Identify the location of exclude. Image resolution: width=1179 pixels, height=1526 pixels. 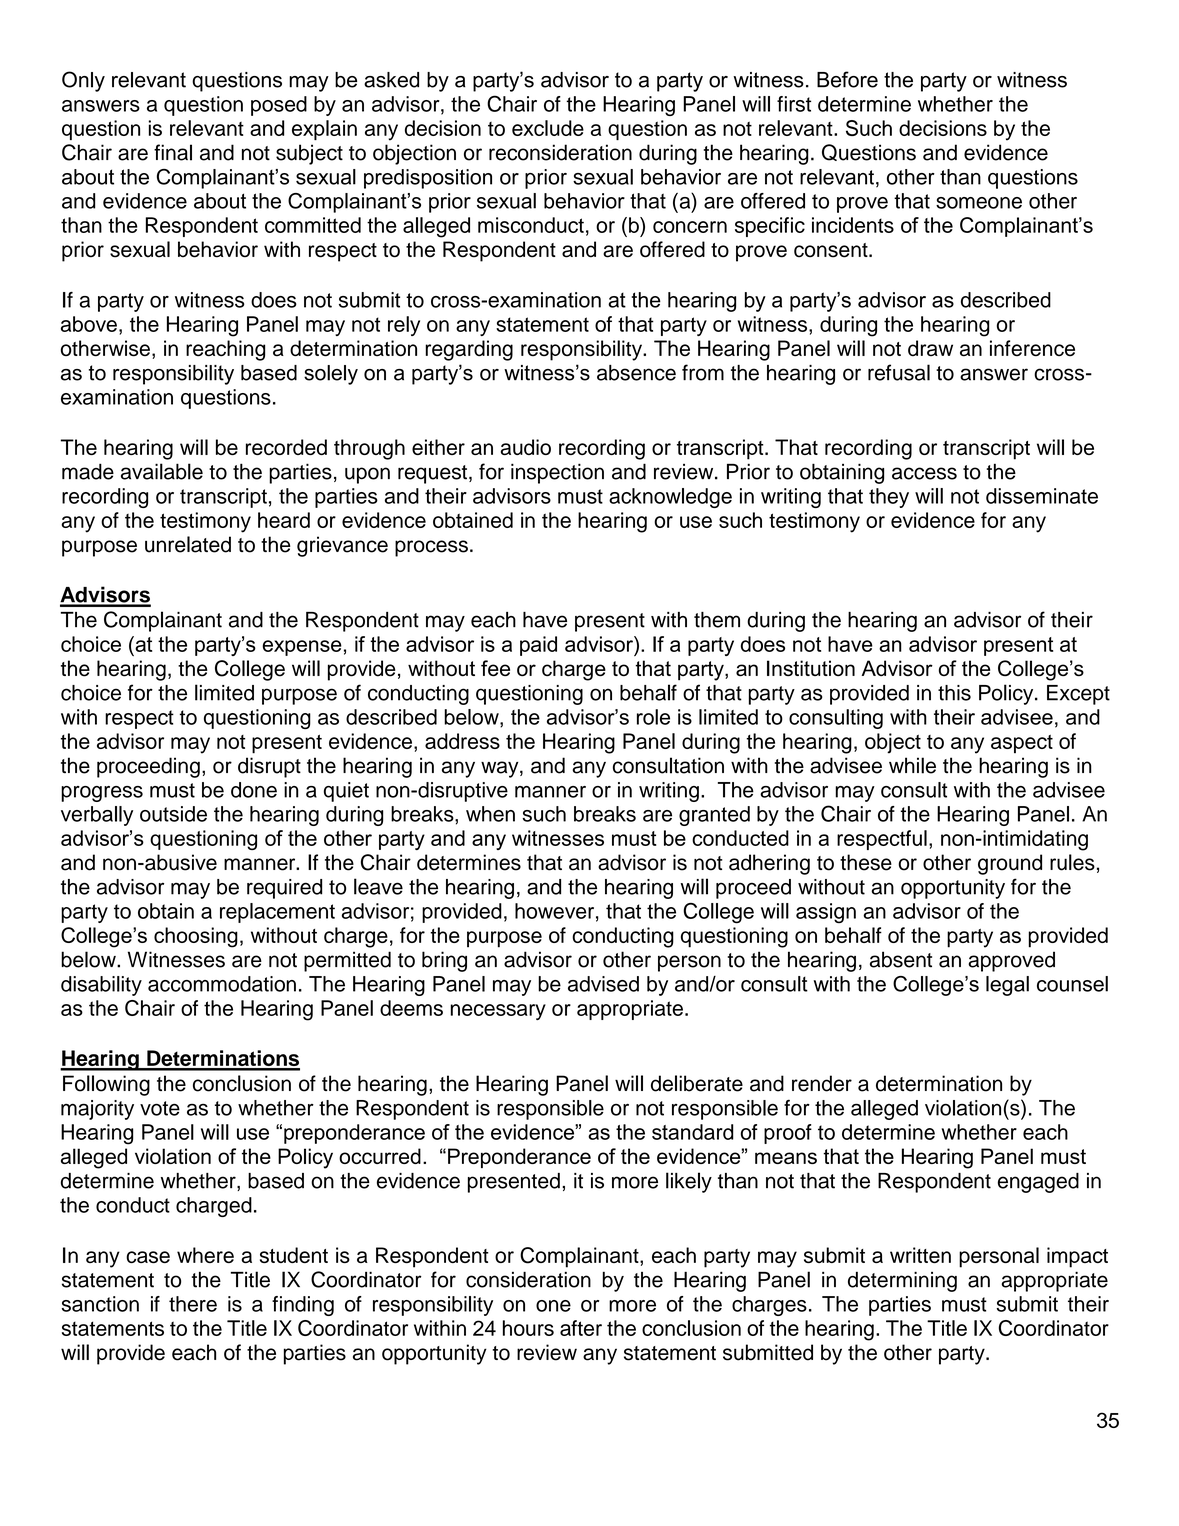
(548, 128).
